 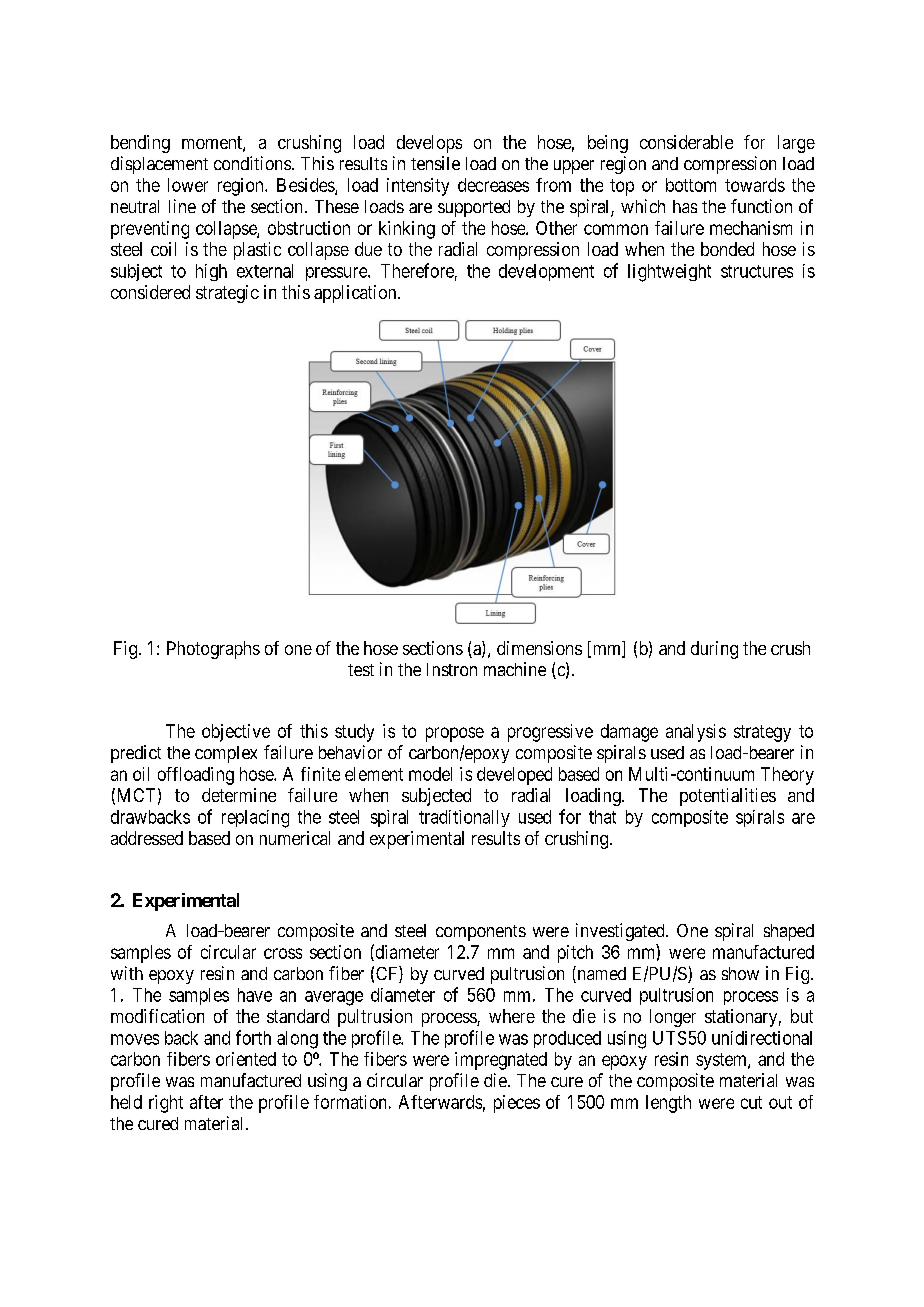 What do you see at coordinates (455, 734) in the screenshot?
I see `propose` at bounding box center [455, 734].
